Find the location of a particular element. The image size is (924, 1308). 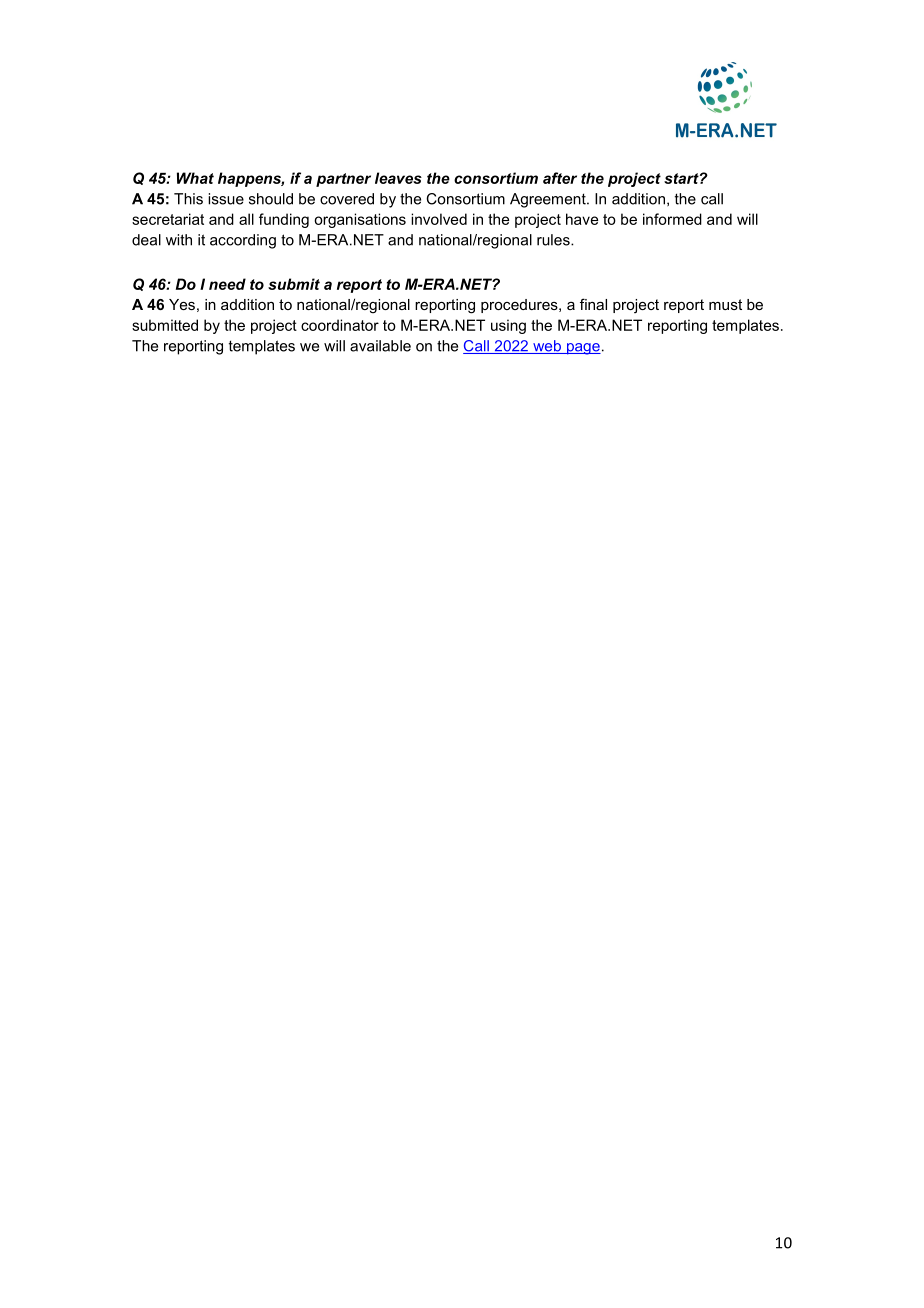

web is located at coordinates (547, 347).
